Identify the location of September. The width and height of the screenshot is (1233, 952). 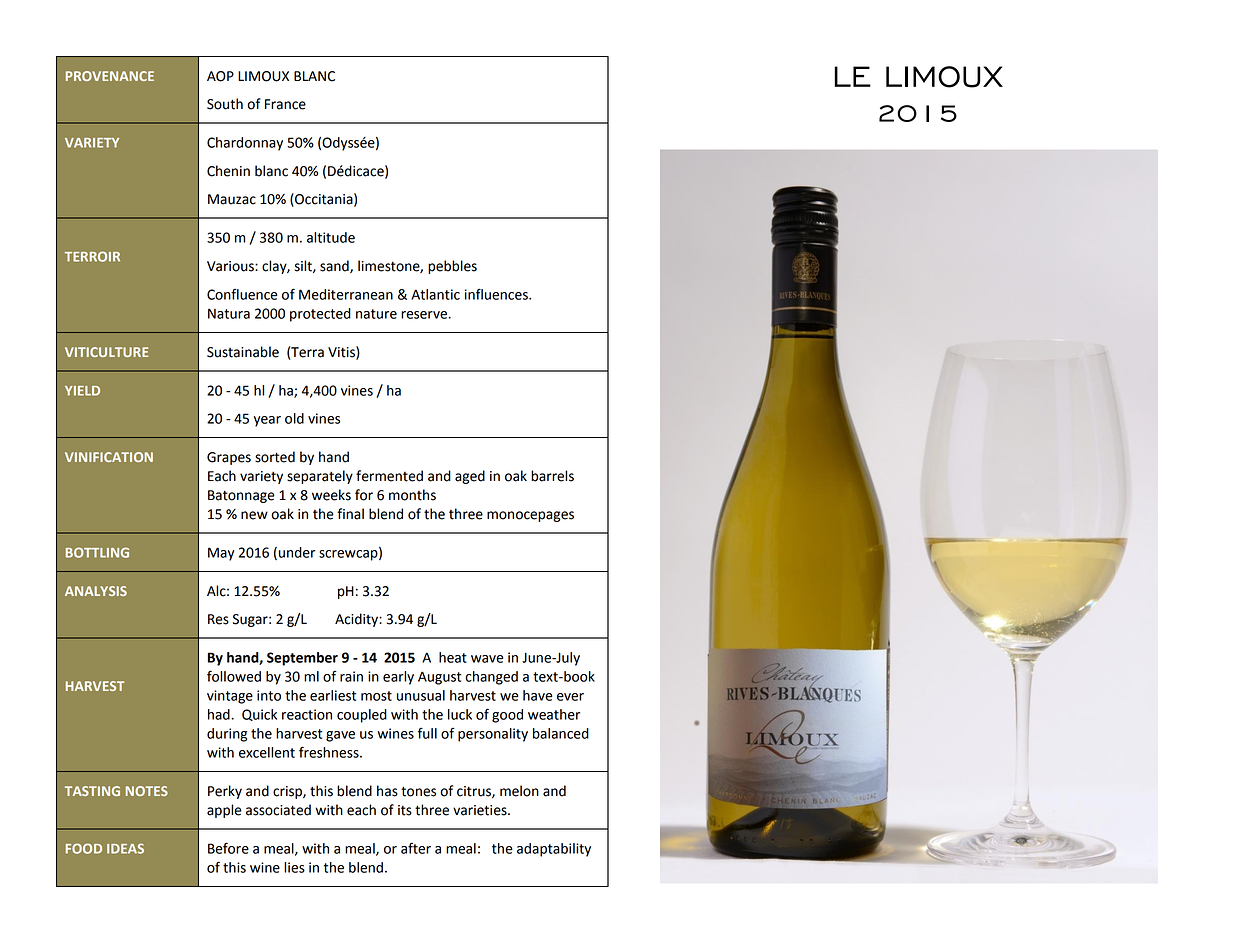
(302, 659).
